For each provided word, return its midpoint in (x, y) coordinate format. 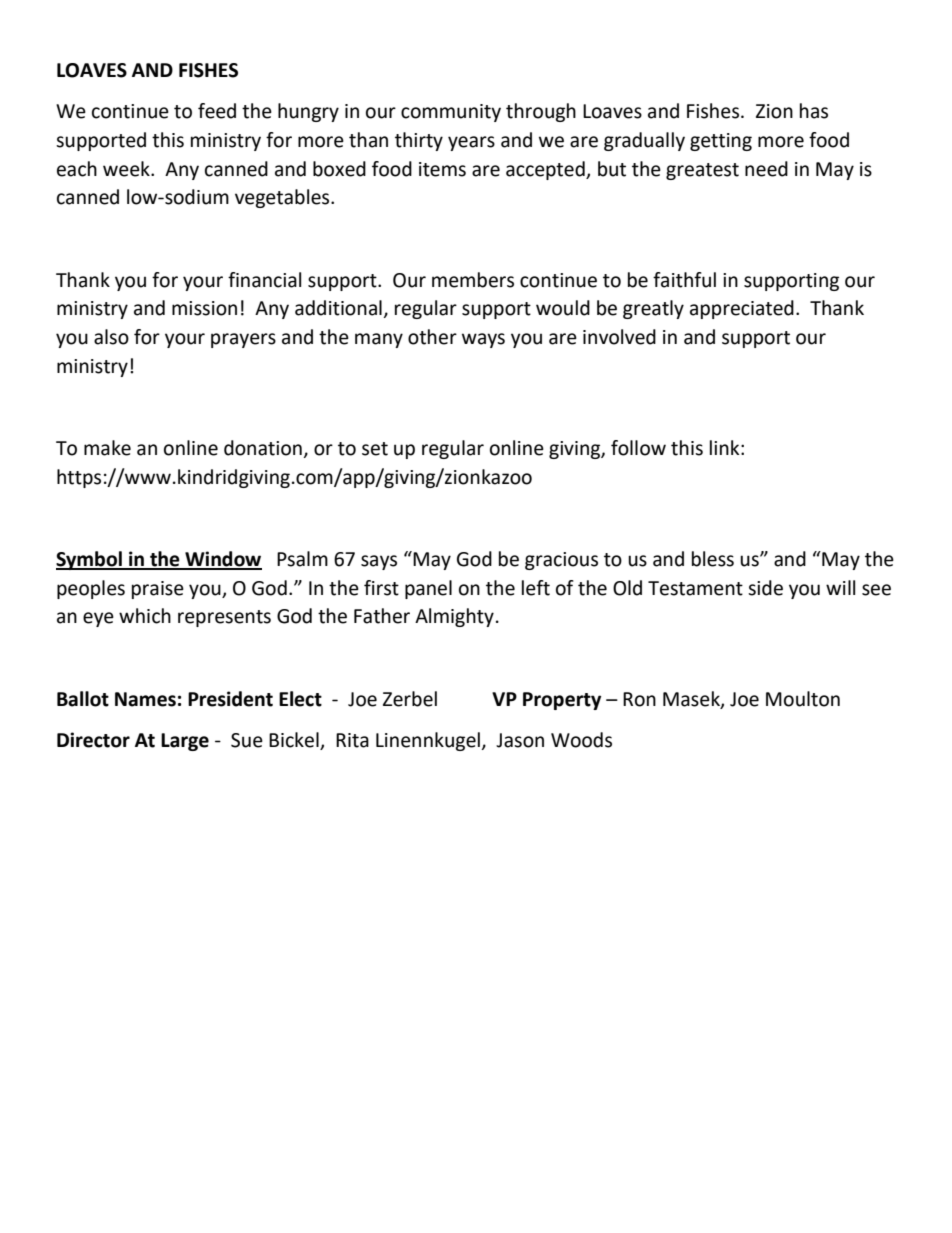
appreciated (742, 309)
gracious (561, 561)
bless (713, 559)
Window (222, 560)
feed (217, 111)
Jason (520, 740)
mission (204, 308)
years (471, 143)
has (814, 111)
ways (483, 340)
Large (185, 742)
